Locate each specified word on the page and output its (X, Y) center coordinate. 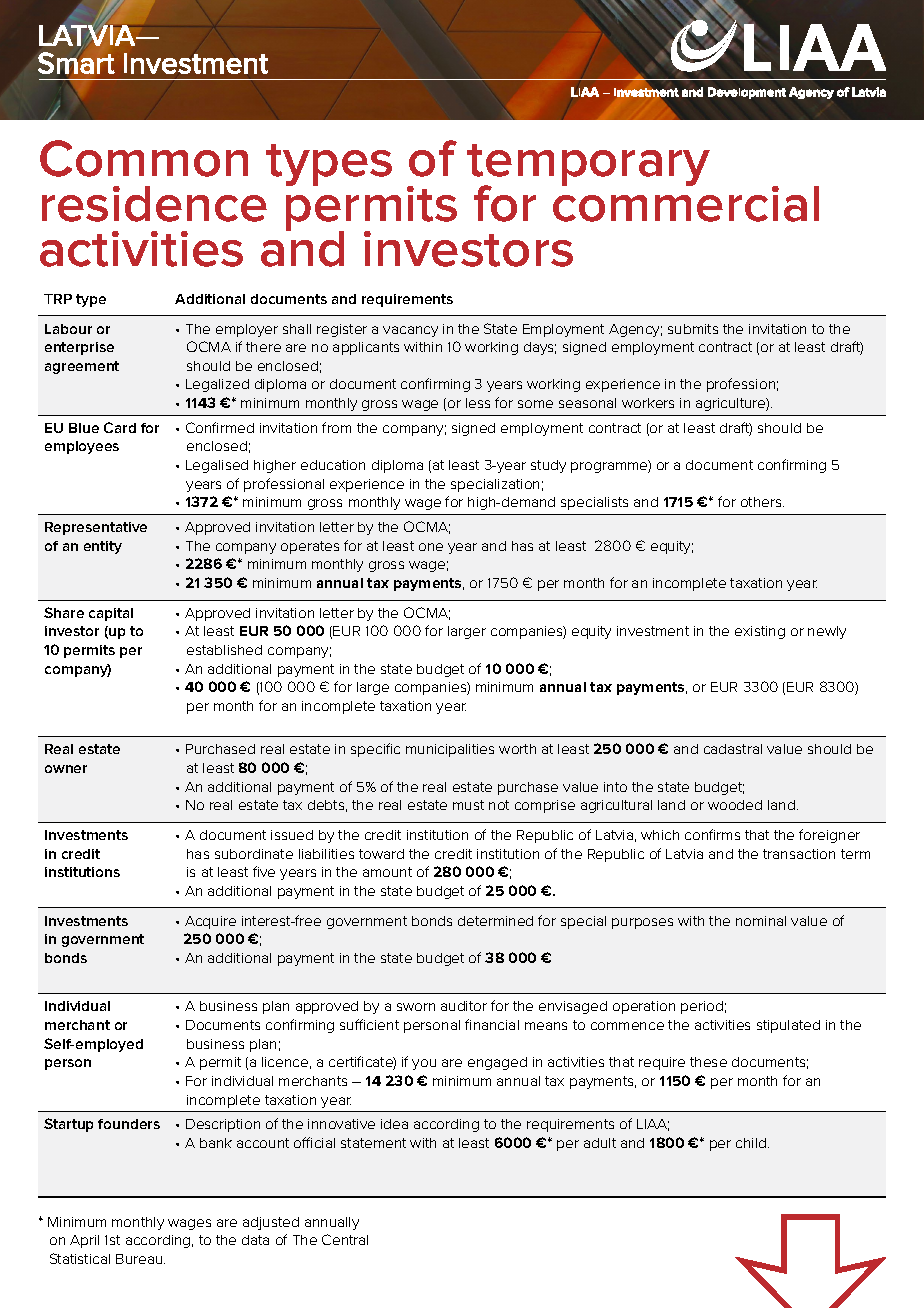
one (431, 547)
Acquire (210, 922)
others (762, 502)
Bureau (140, 1259)
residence (154, 204)
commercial (686, 202)
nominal (761, 921)
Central (345, 1239)
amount (387, 872)
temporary (588, 166)
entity (103, 547)
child (751, 1143)
